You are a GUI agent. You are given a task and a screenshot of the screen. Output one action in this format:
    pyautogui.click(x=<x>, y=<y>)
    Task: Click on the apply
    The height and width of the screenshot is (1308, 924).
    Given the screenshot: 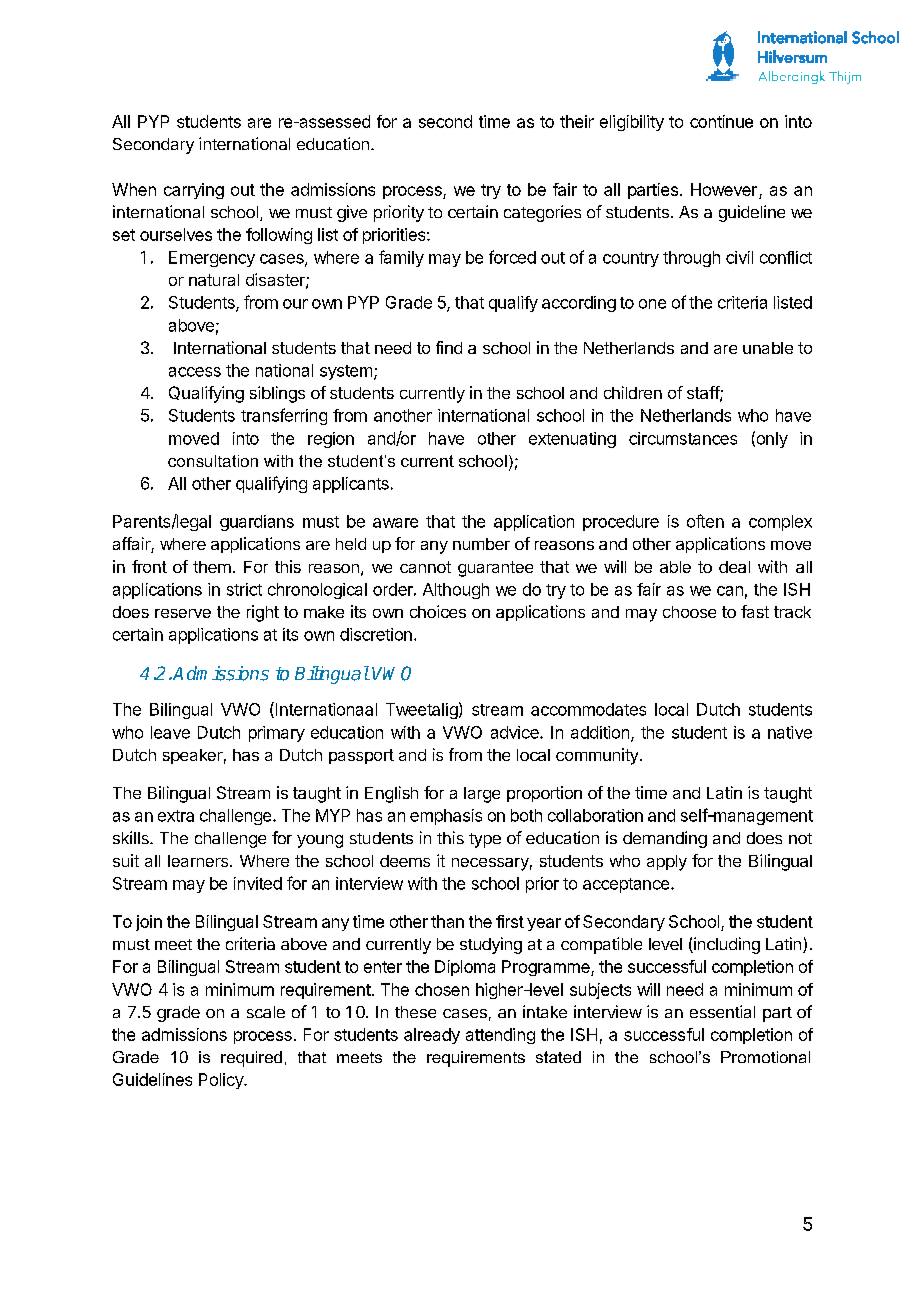 What is the action you would take?
    pyautogui.click(x=667, y=863)
